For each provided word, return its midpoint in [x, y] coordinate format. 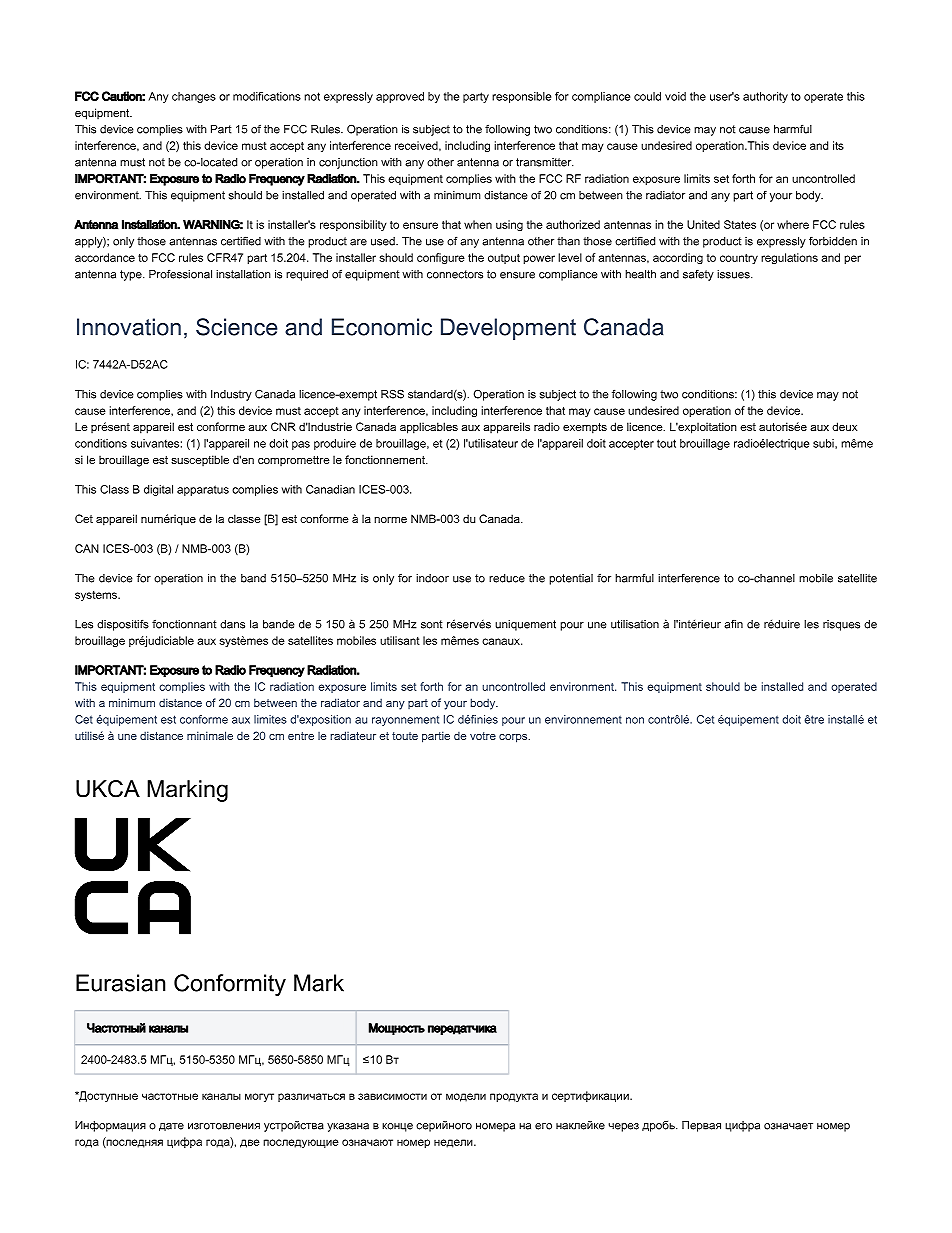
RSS [392, 394]
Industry [231, 395]
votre [483, 736]
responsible [521, 97]
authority [765, 97]
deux [844, 426]
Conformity [230, 985]
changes [194, 97]
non [635, 720]
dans [232, 624]
